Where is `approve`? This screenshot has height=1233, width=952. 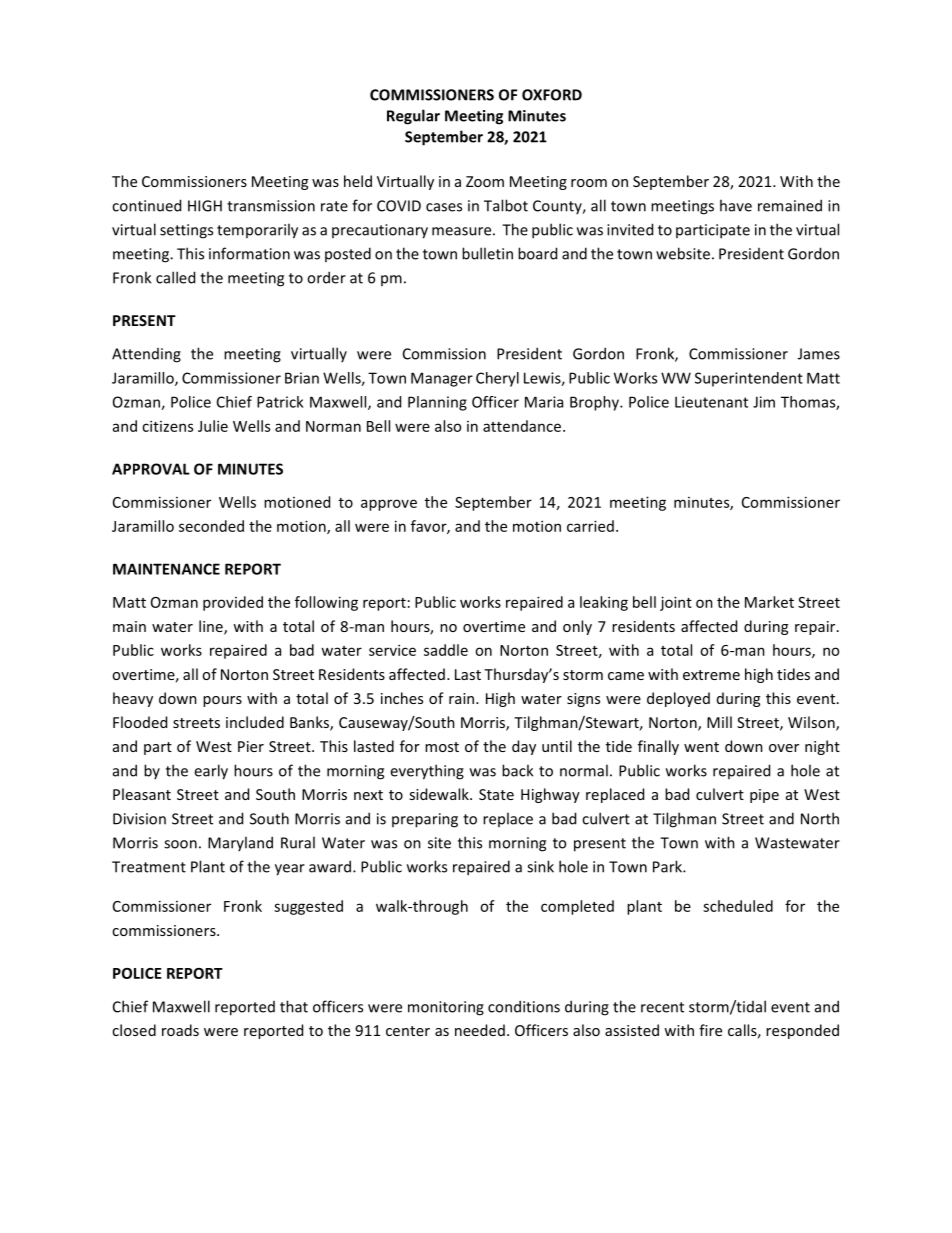 approve is located at coordinates (389, 505).
